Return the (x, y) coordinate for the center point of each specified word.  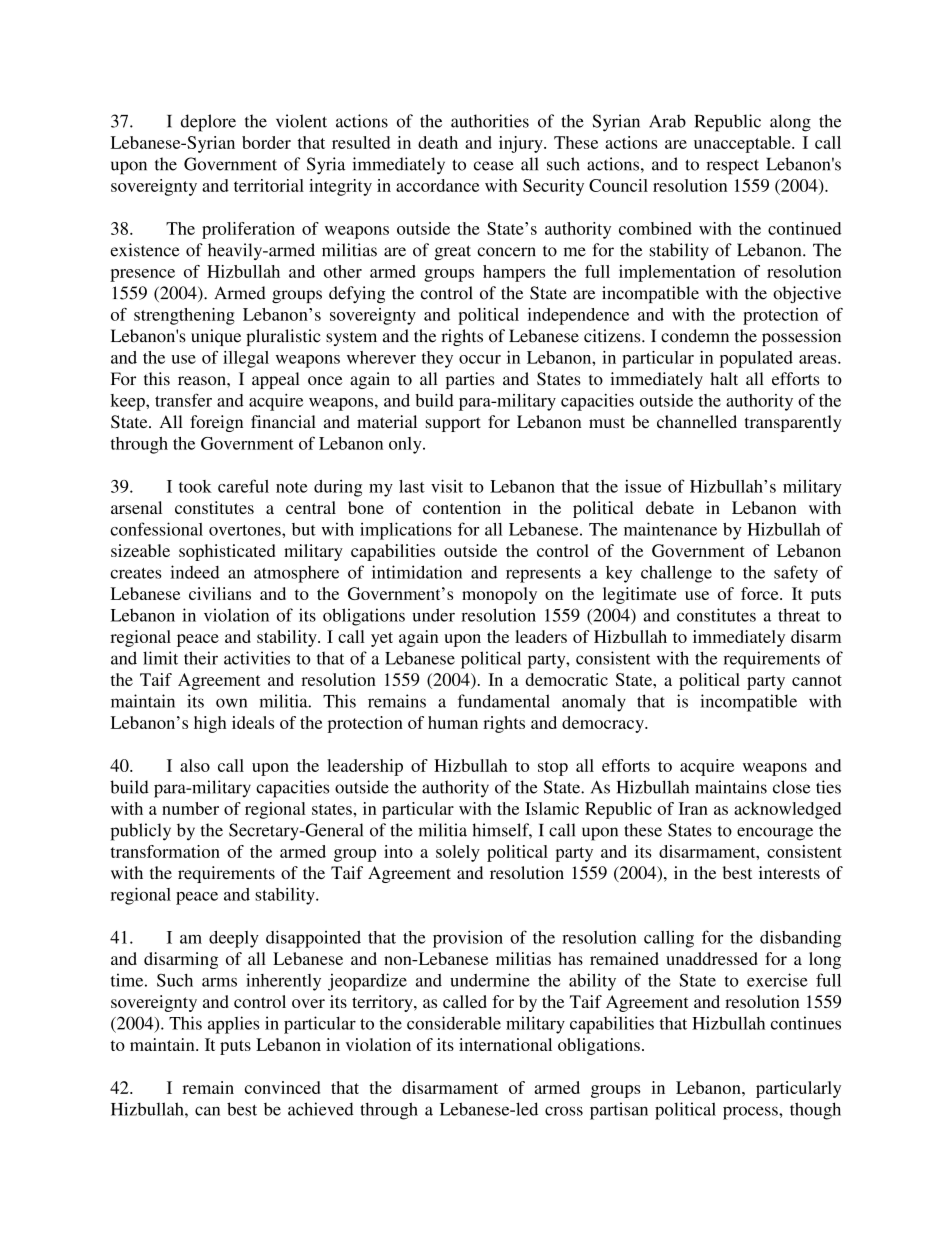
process (751, 1113)
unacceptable (743, 144)
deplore (208, 123)
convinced (282, 1087)
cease (494, 166)
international (505, 1044)
